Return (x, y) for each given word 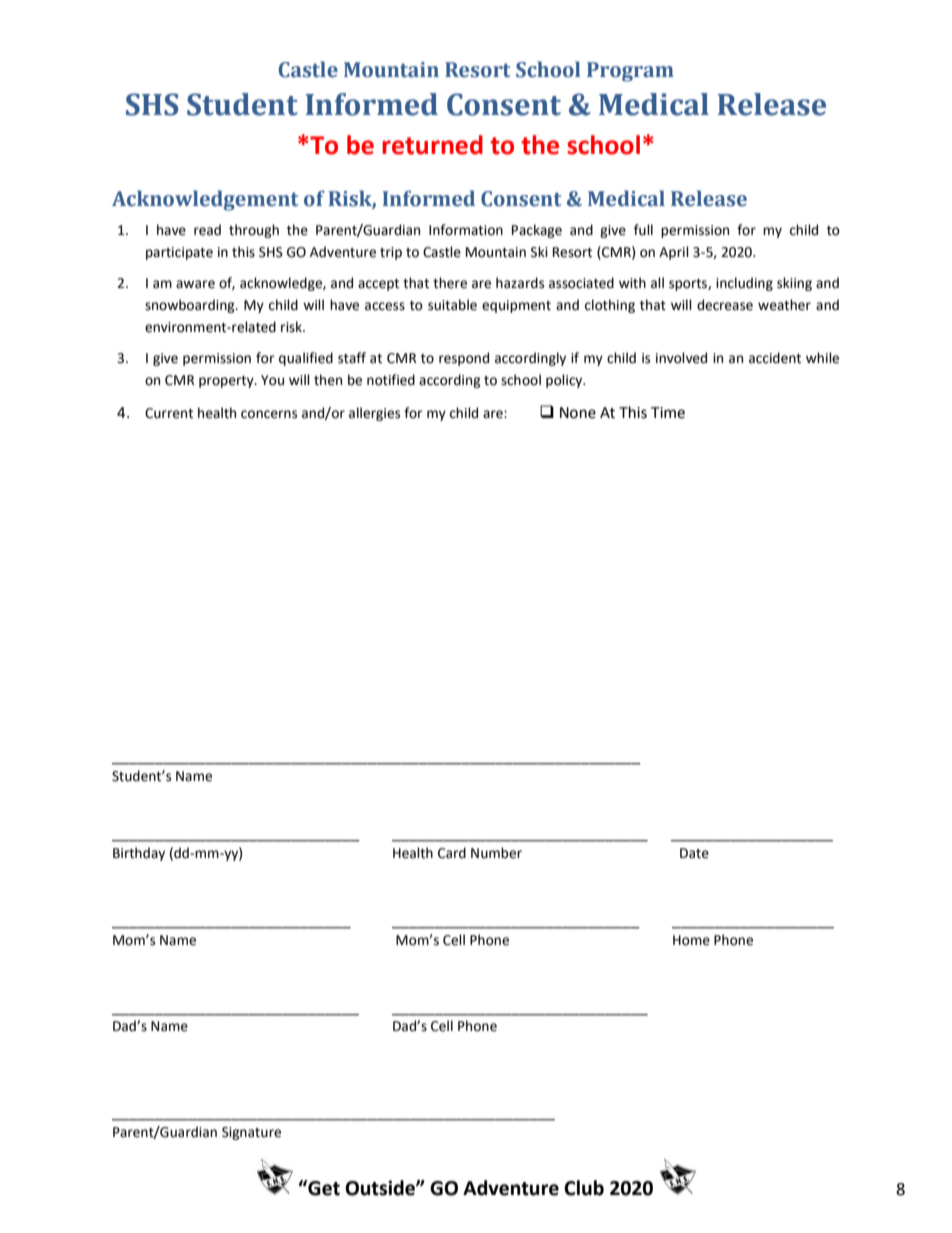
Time (668, 413)
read (207, 230)
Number (496, 853)
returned (432, 145)
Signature (251, 1133)
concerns (269, 414)
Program (630, 72)
